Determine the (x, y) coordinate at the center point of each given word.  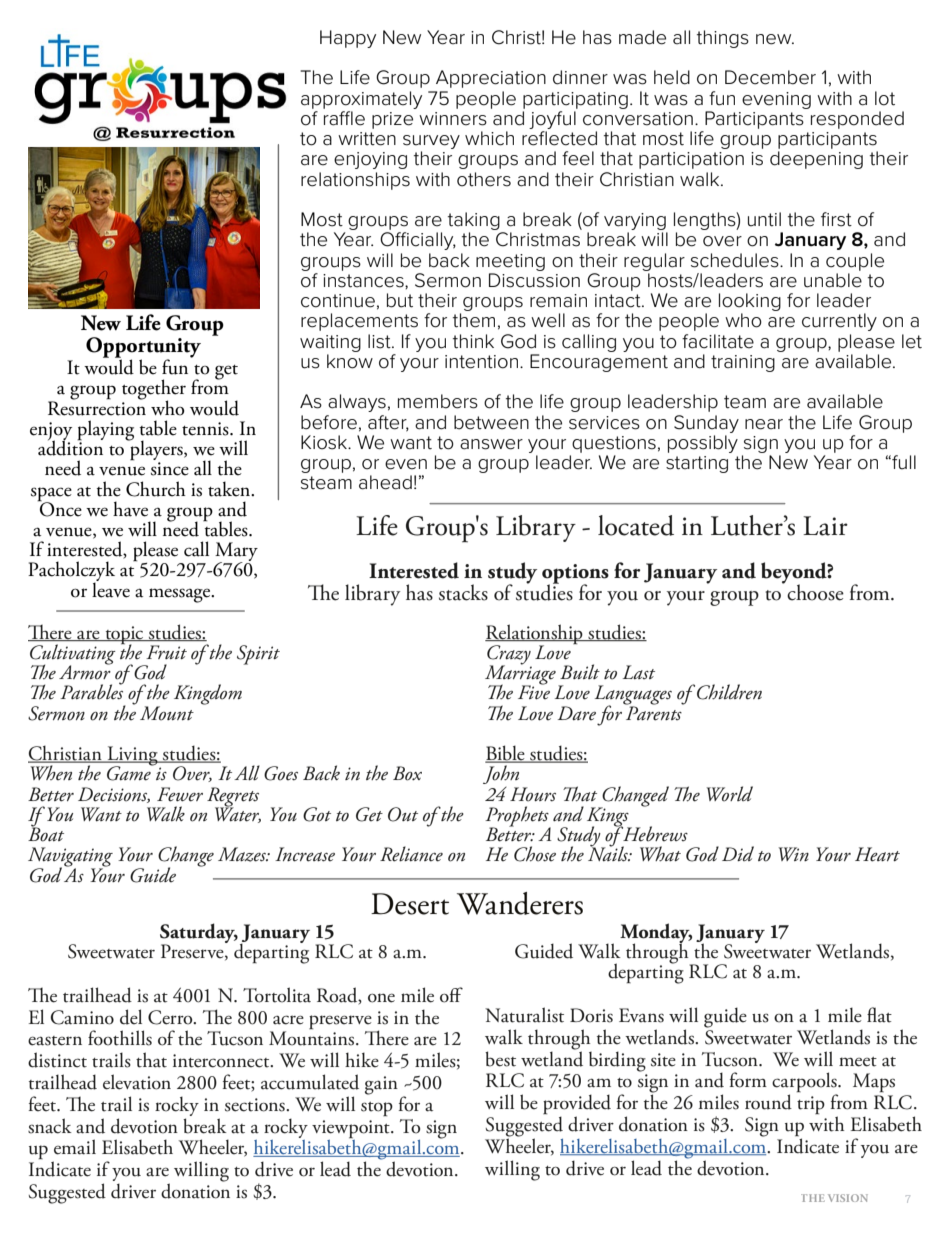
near (764, 424)
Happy (348, 39)
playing (105, 431)
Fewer (180, 794)
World (730, 794)
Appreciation (491, 79)
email (75, 1147)
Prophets (518, 817)
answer (491, 444)
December (770, 77)
